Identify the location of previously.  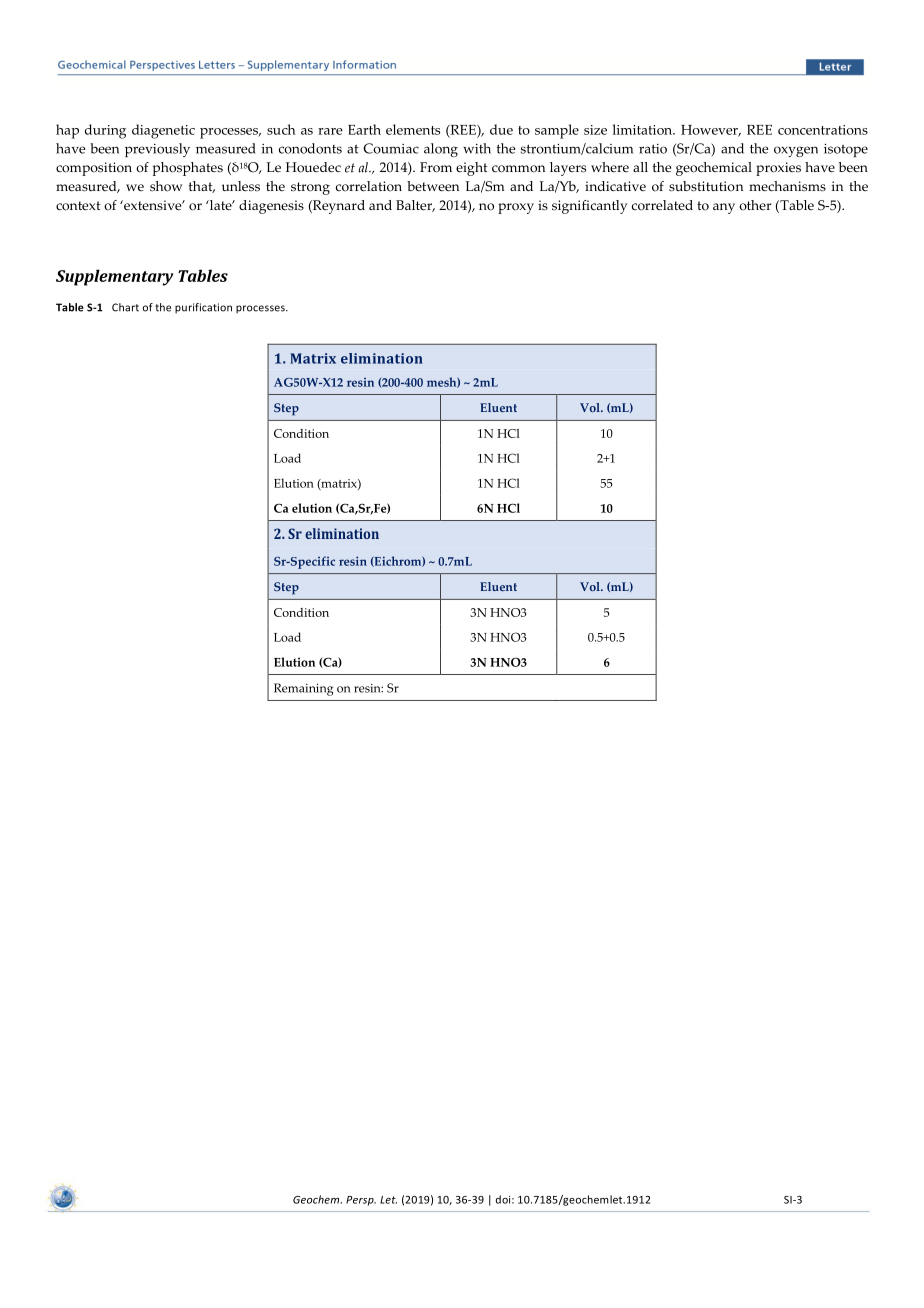
(157, 150).
